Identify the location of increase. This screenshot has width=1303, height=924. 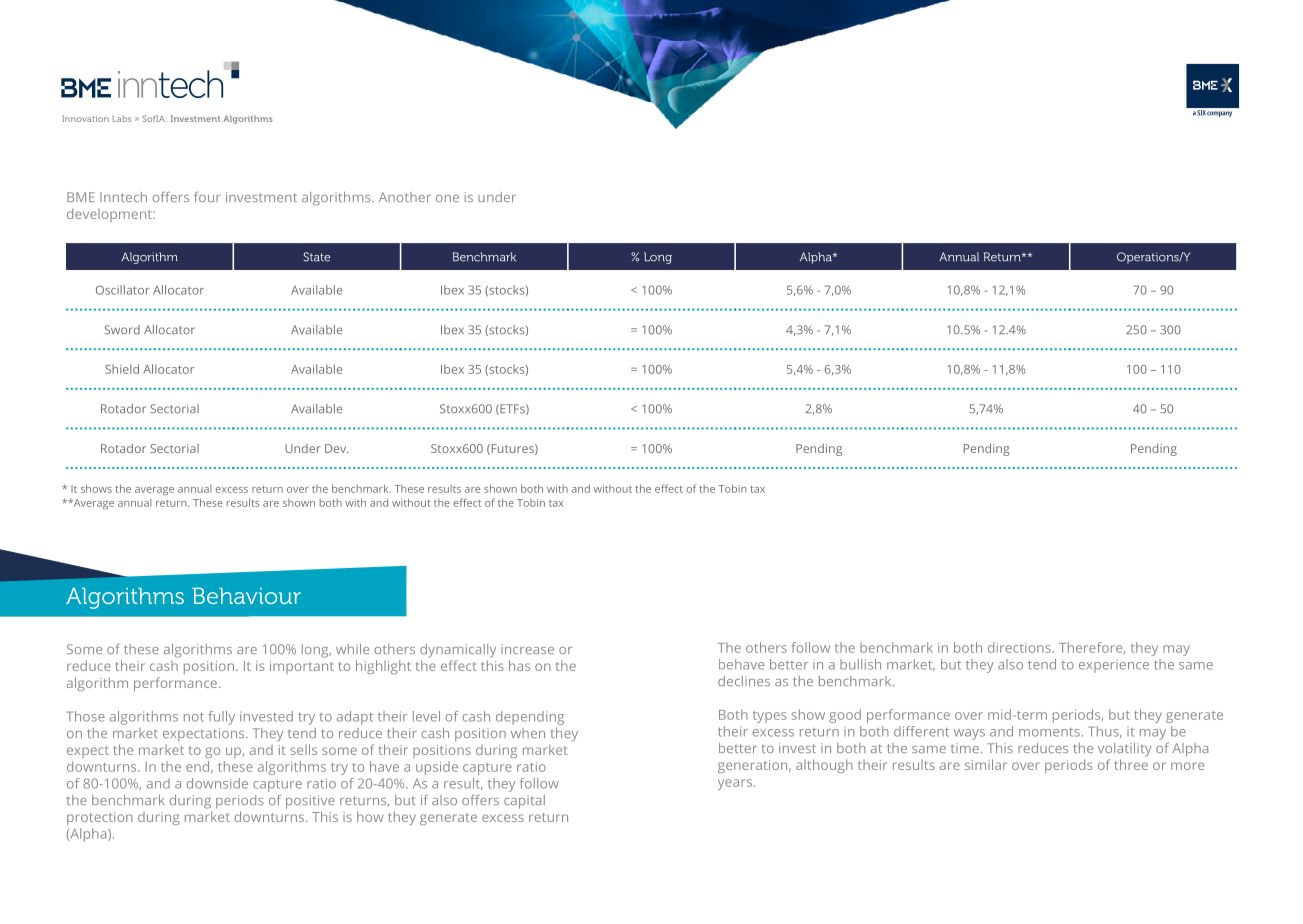
(527, 649).
